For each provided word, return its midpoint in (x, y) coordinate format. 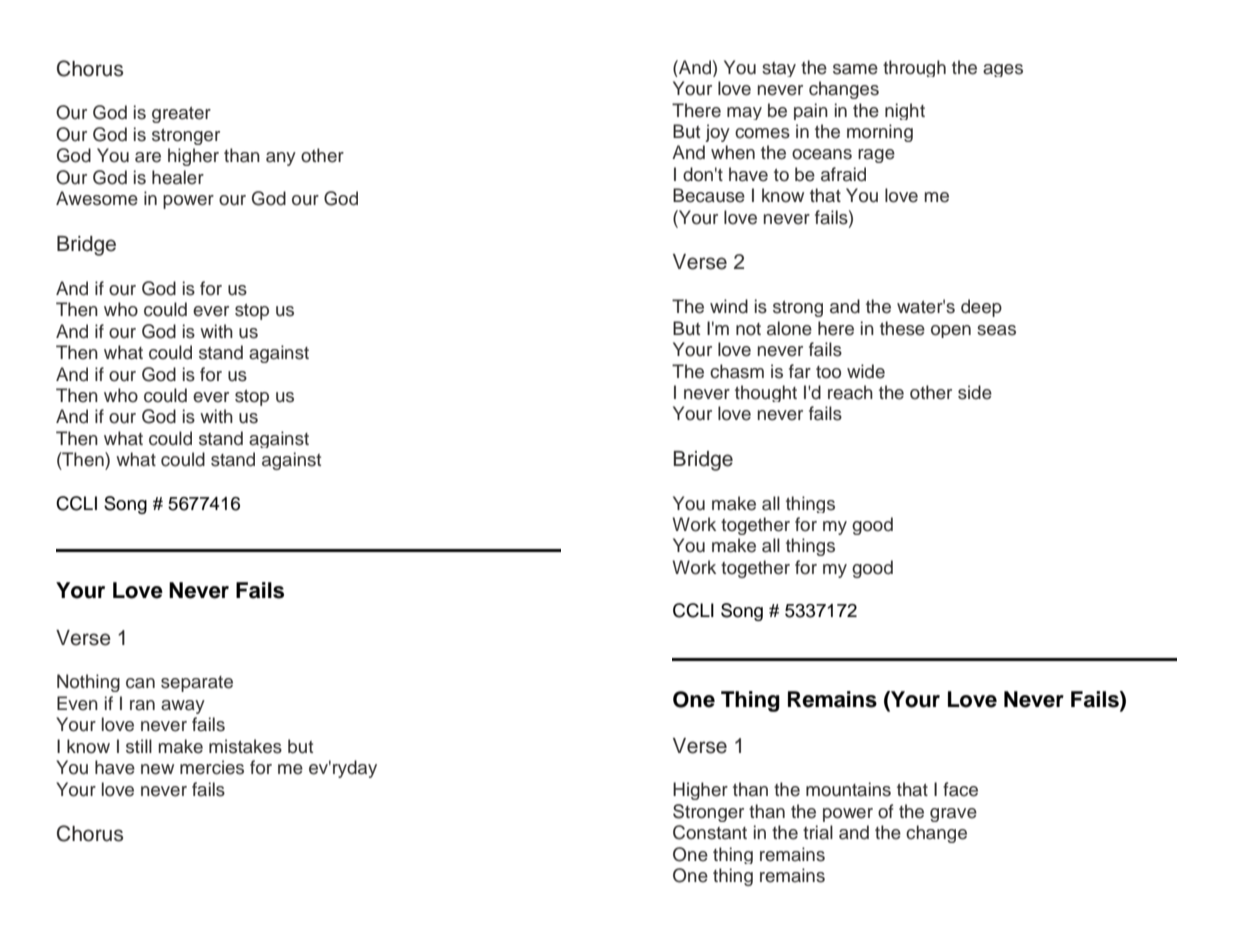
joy (717, 133)
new (157, 769)
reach (850, 392)
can (140, 683)
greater (181, 115)
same (855, 69)
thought (766, 393)
